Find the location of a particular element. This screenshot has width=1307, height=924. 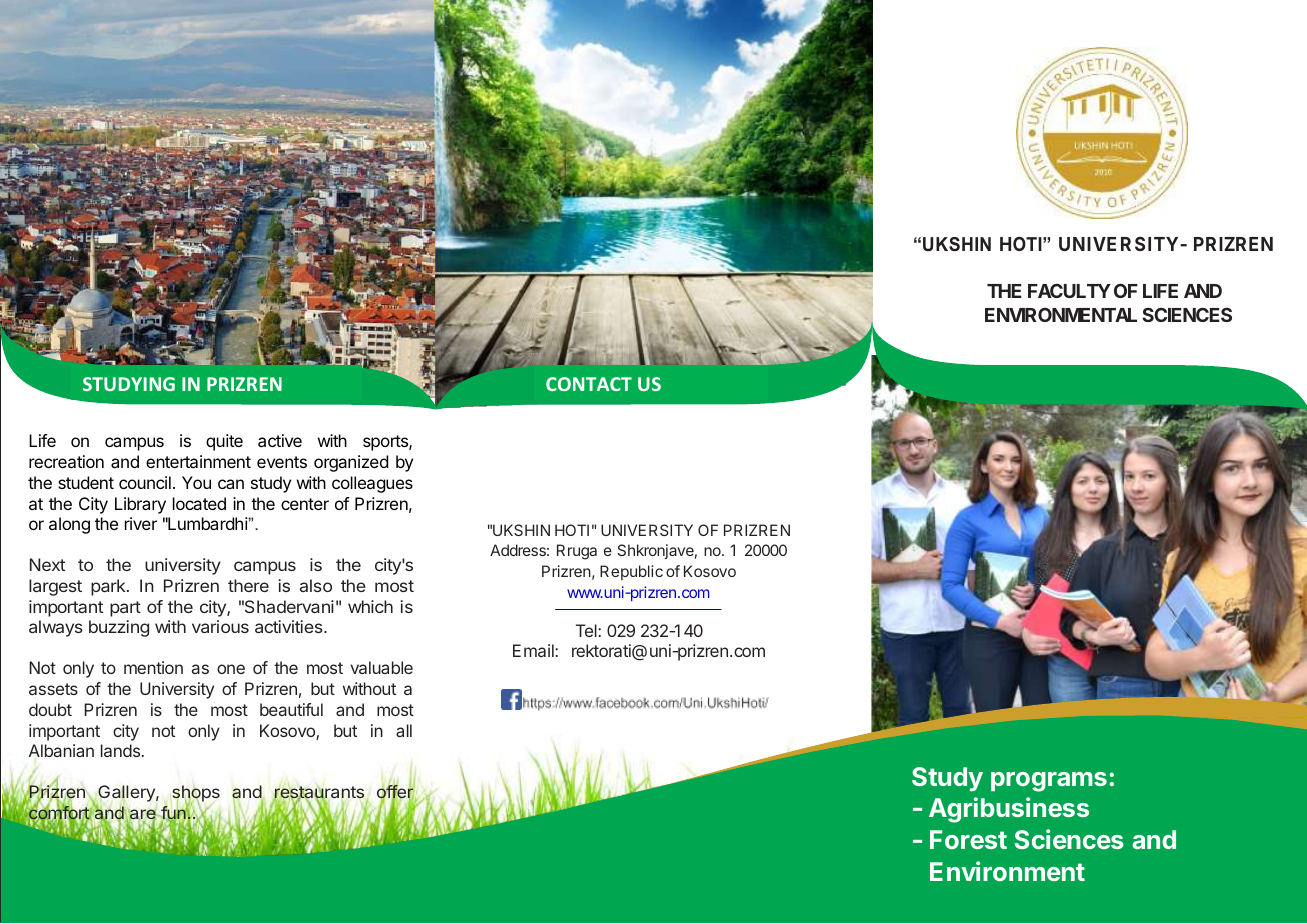

mention is located at coordinates (153, 667).
